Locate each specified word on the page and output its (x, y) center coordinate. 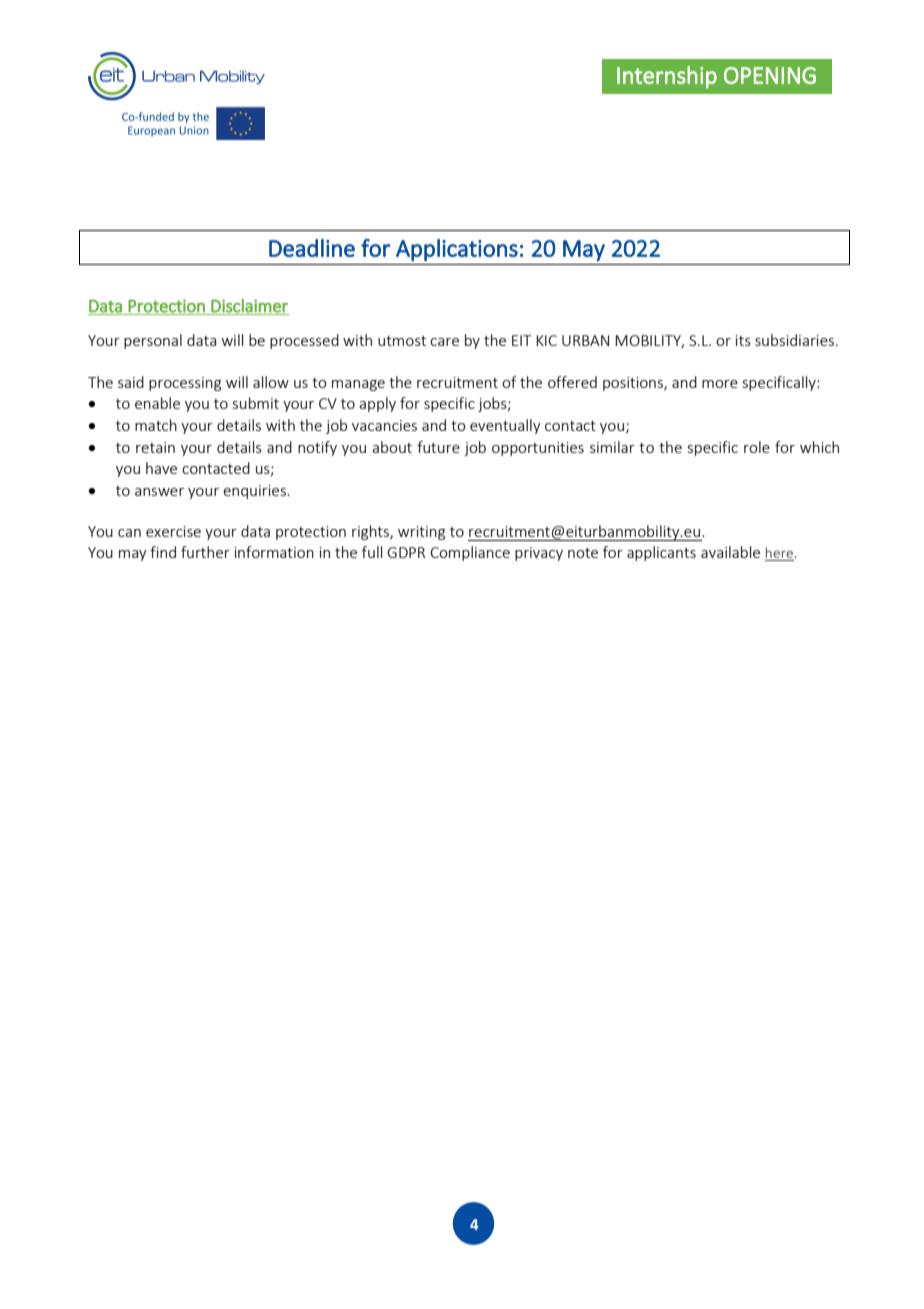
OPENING (770, 75)
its (743, 340)
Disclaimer (249, 307)
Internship (667, 77)
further (205, 552)
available (730, 552)
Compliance (470, 553)
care (444, 342)
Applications (457, 250)
